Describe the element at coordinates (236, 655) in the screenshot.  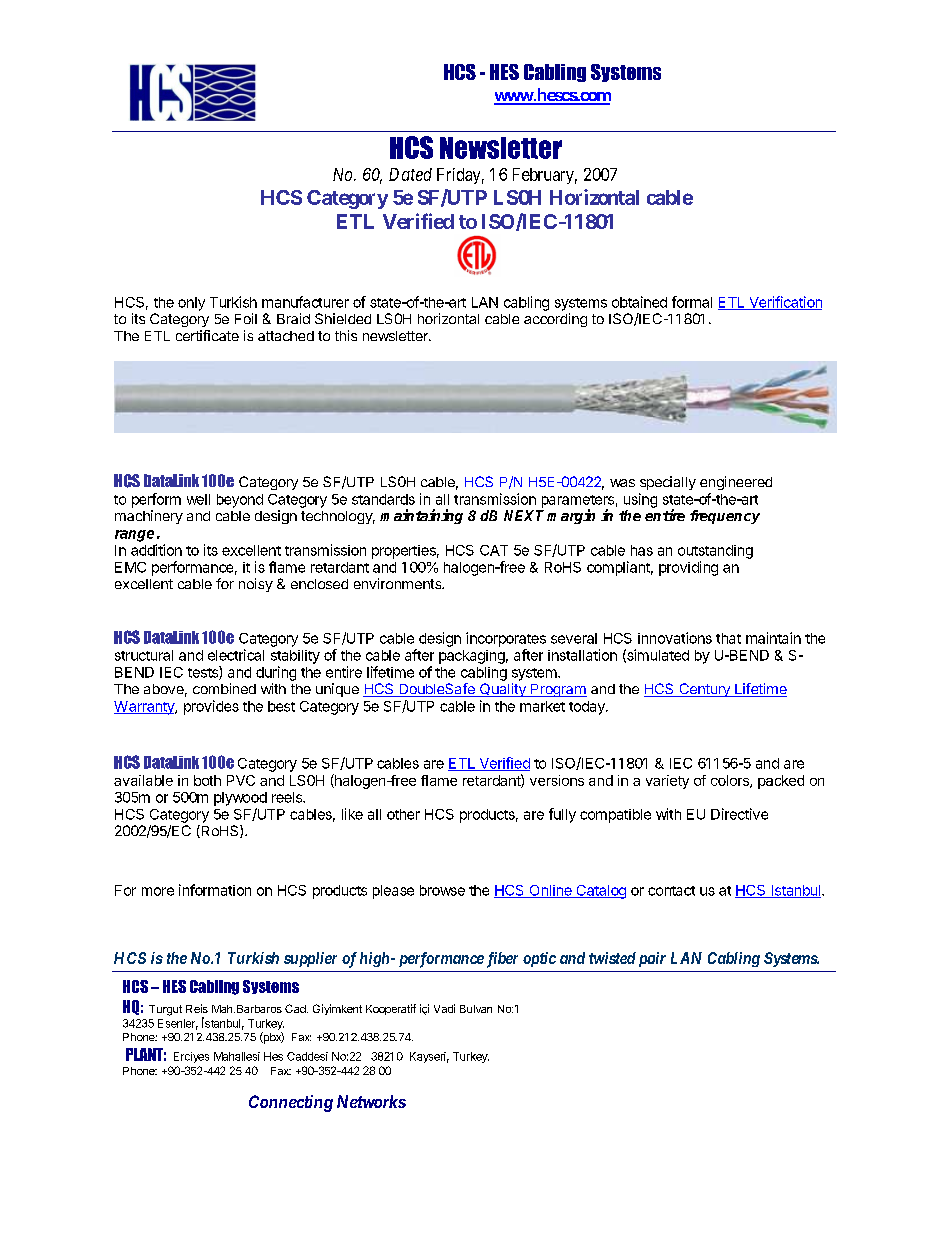
I see `electrical` at that location.
